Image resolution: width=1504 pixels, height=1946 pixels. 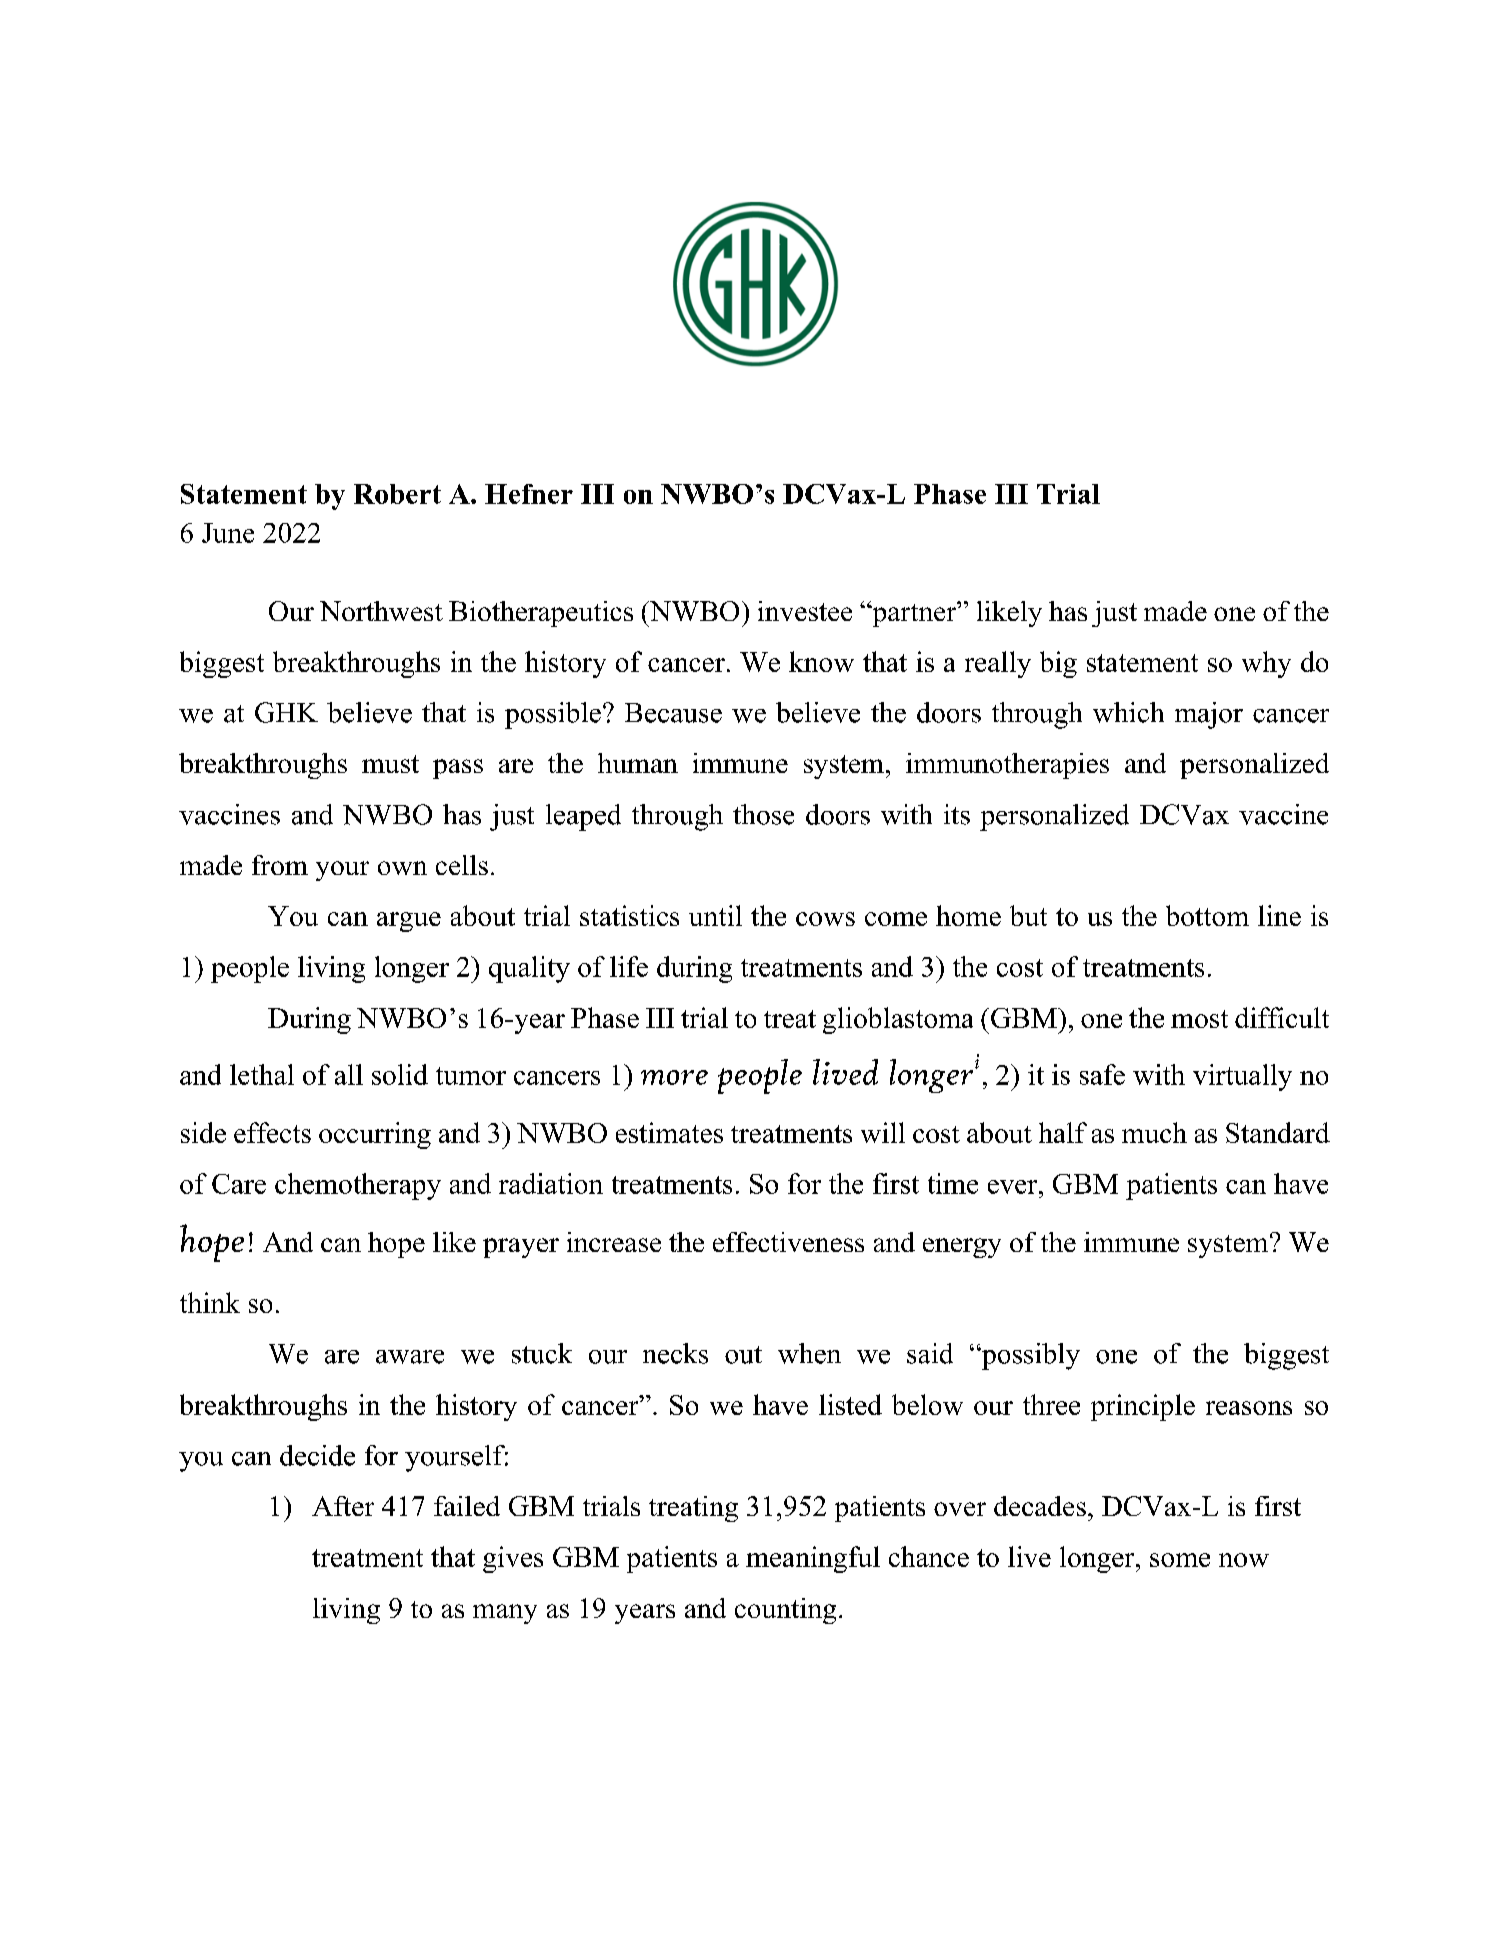 I want to click on Robert, so click(x=397, y=494).
